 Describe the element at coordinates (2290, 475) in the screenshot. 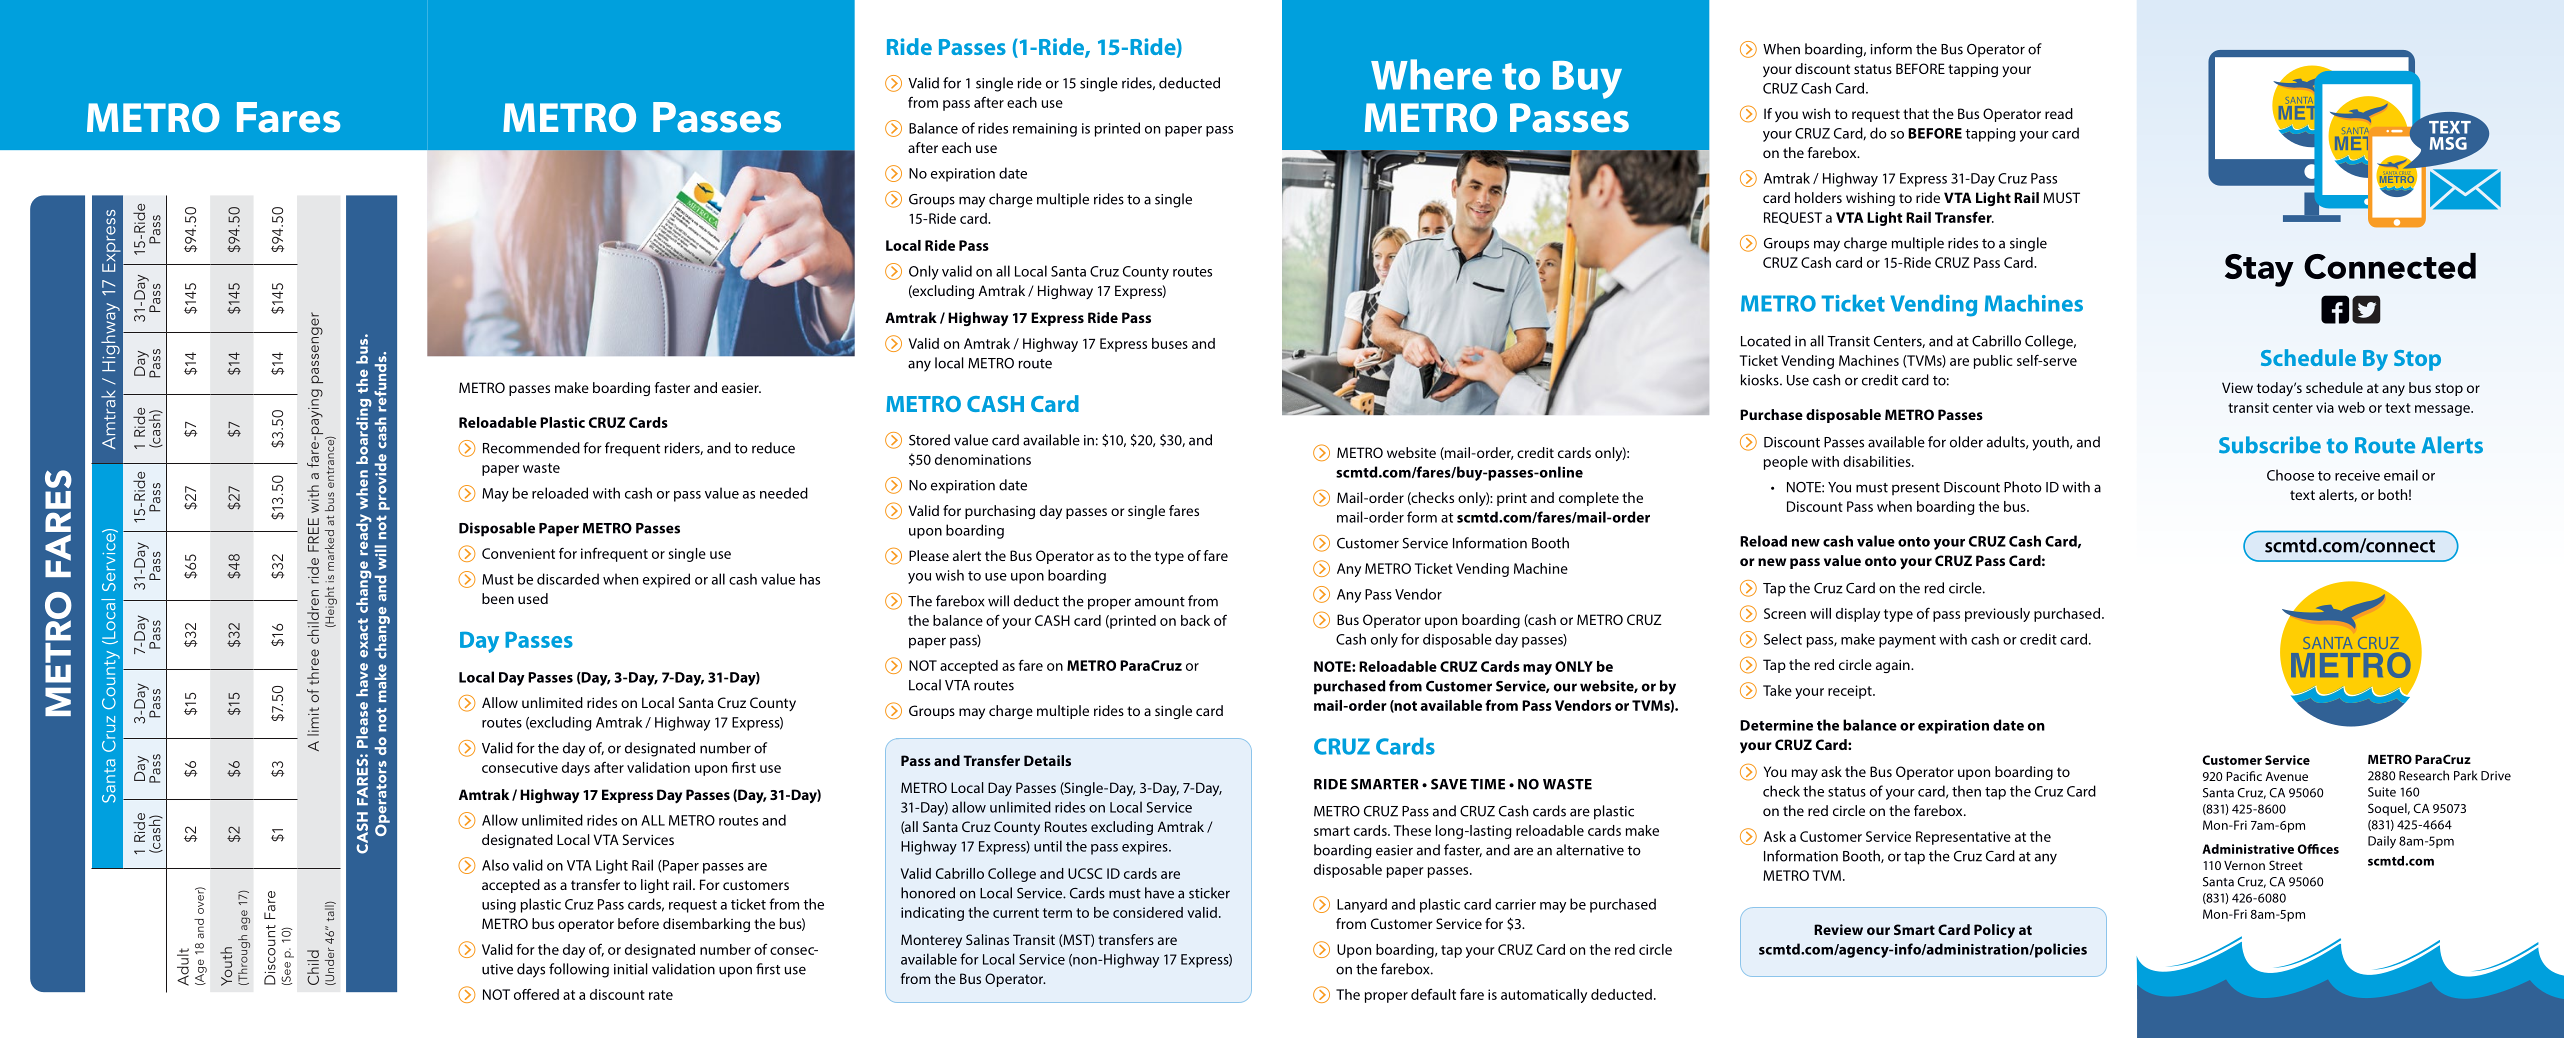

I see `Choose` at that location.
